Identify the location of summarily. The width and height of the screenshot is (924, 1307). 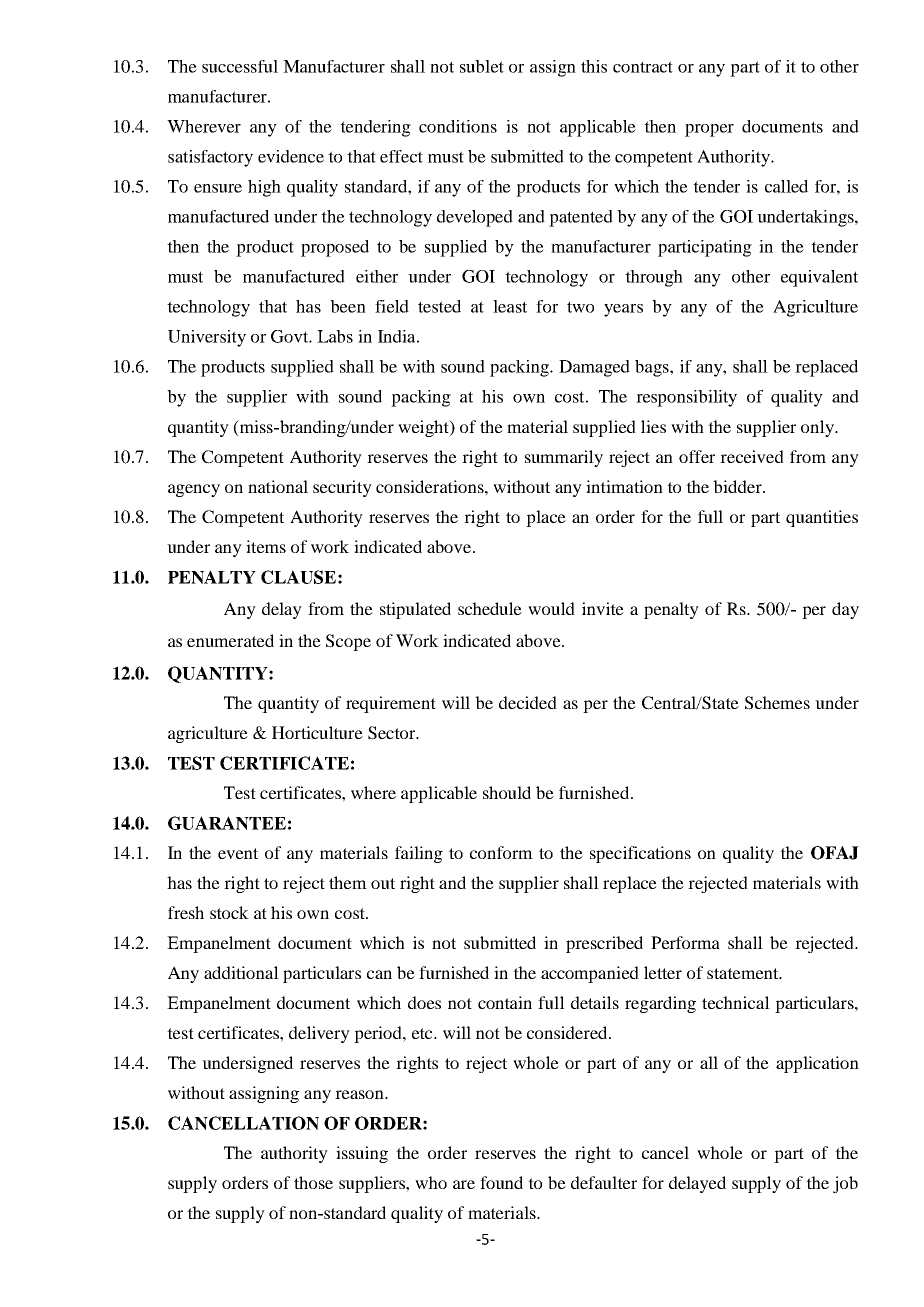
(564, 458).
